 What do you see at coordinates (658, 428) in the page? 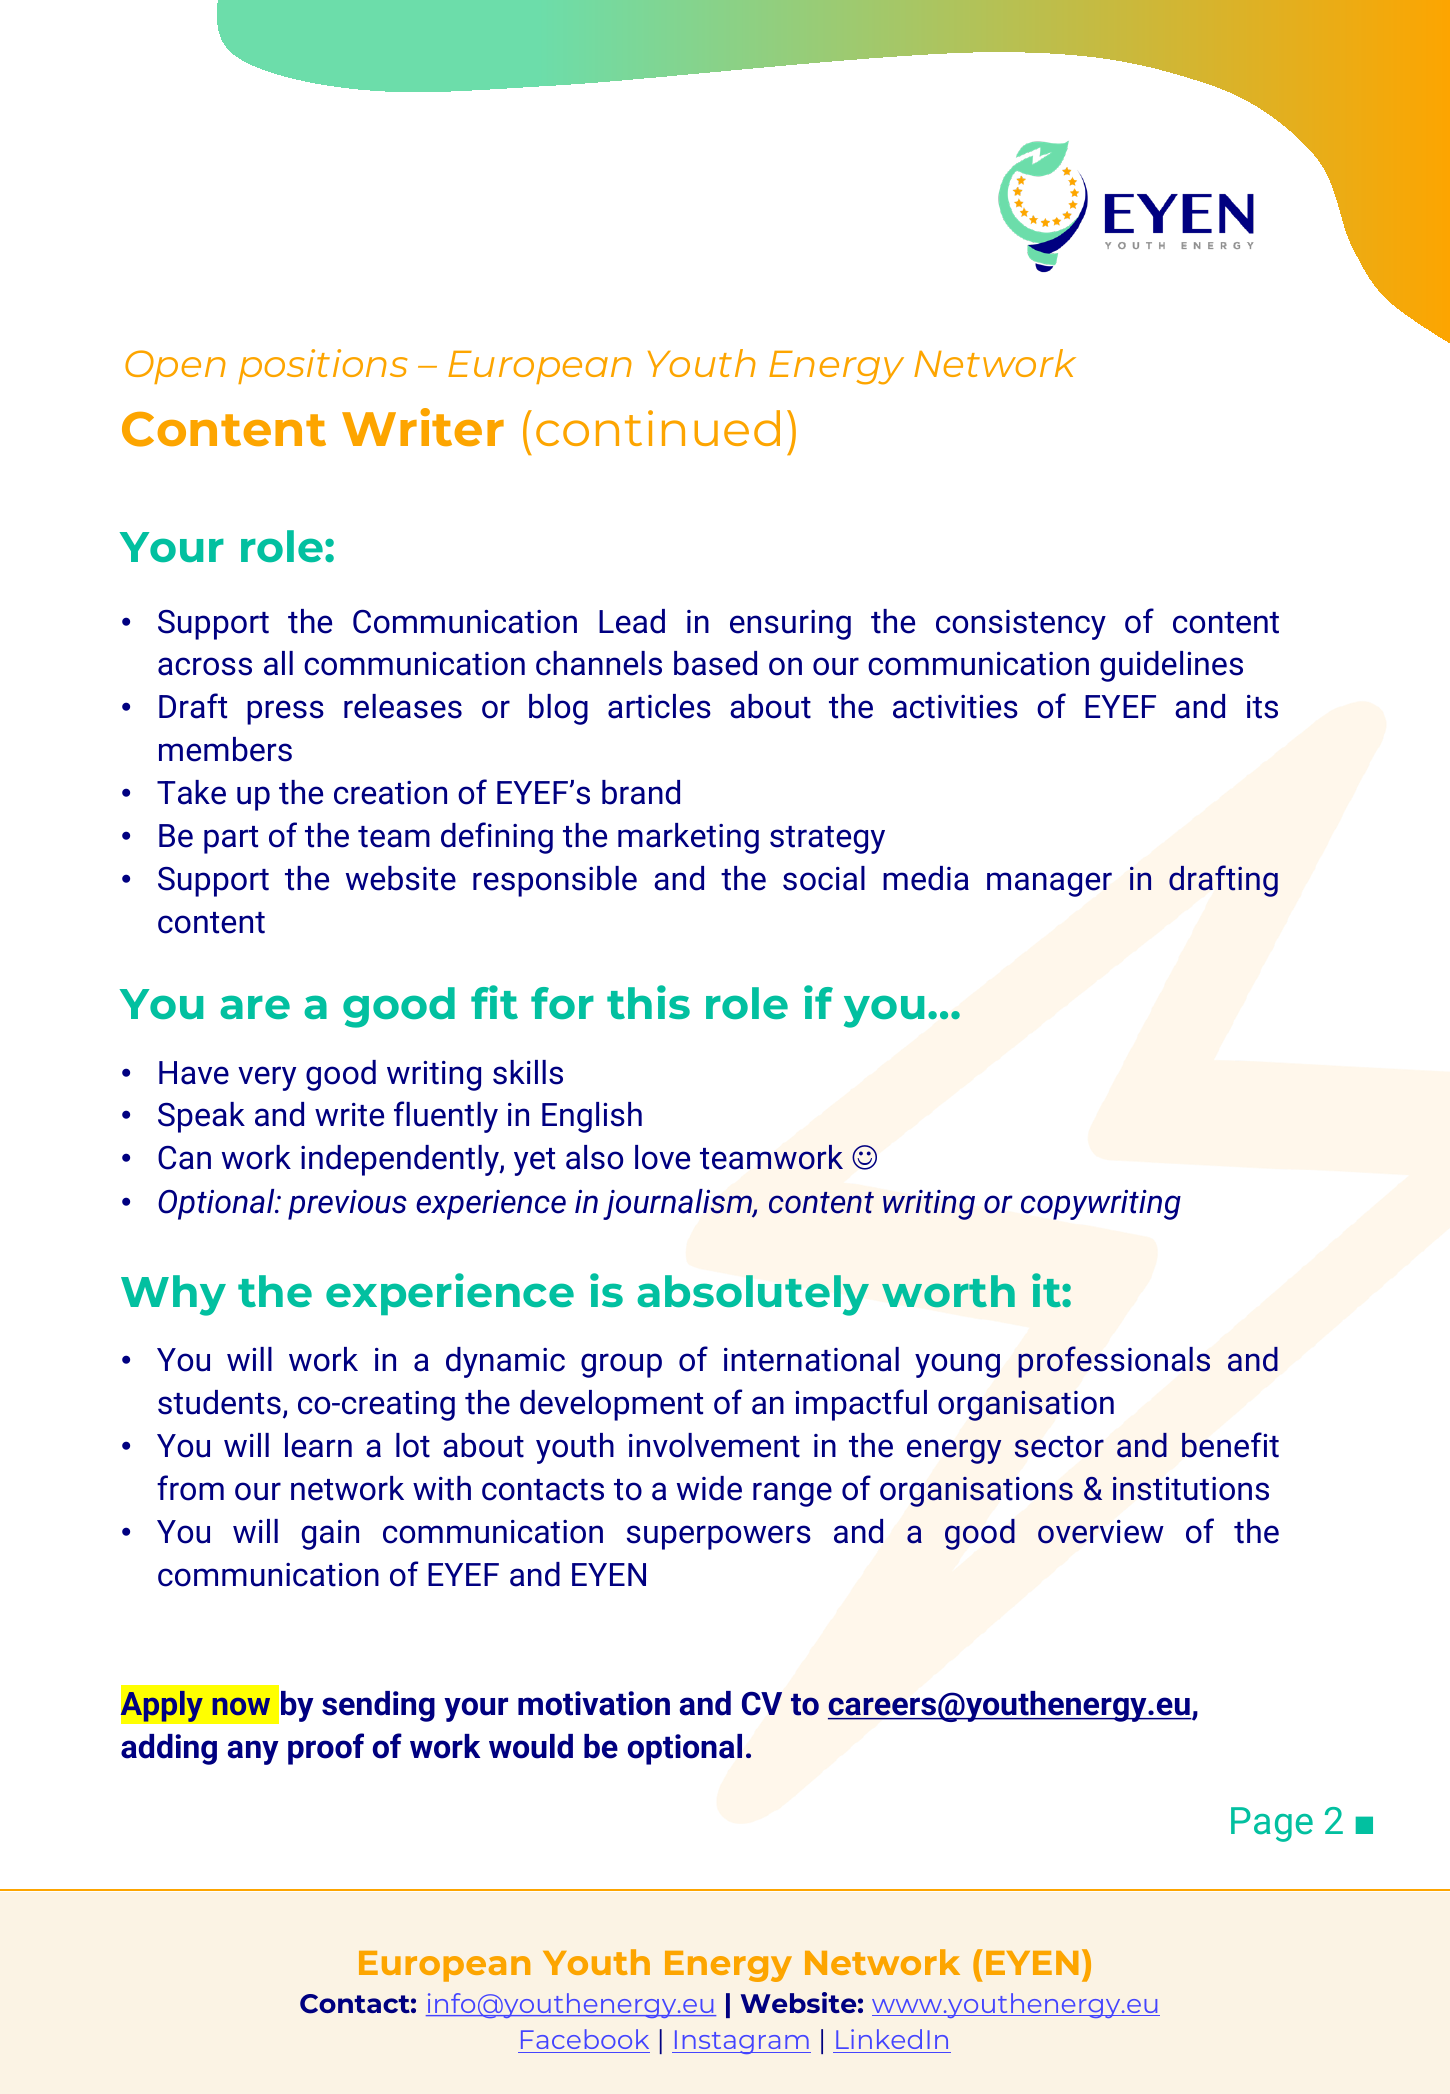
I see `continued` at bounding box center [658, 428].
